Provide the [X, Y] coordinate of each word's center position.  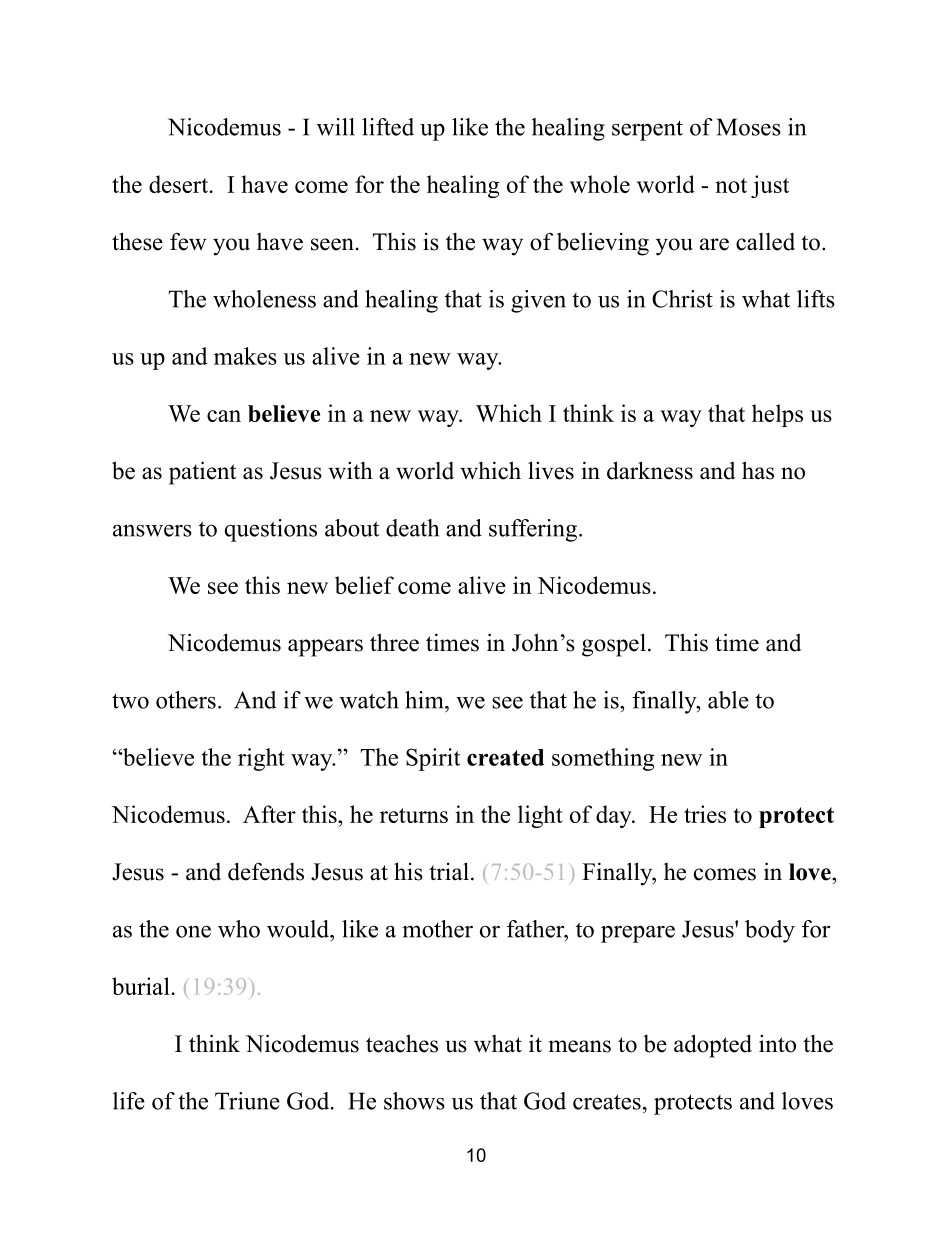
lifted [388, 127]
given [538, 301]
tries [705, 814]
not [731, 185]
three [394, 642]
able [728, 700]
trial [449, 871]
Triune [247, 1101]
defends [266, 871]
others [186, 700]
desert [178, 184]
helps [777, 415]
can [224, 416]
